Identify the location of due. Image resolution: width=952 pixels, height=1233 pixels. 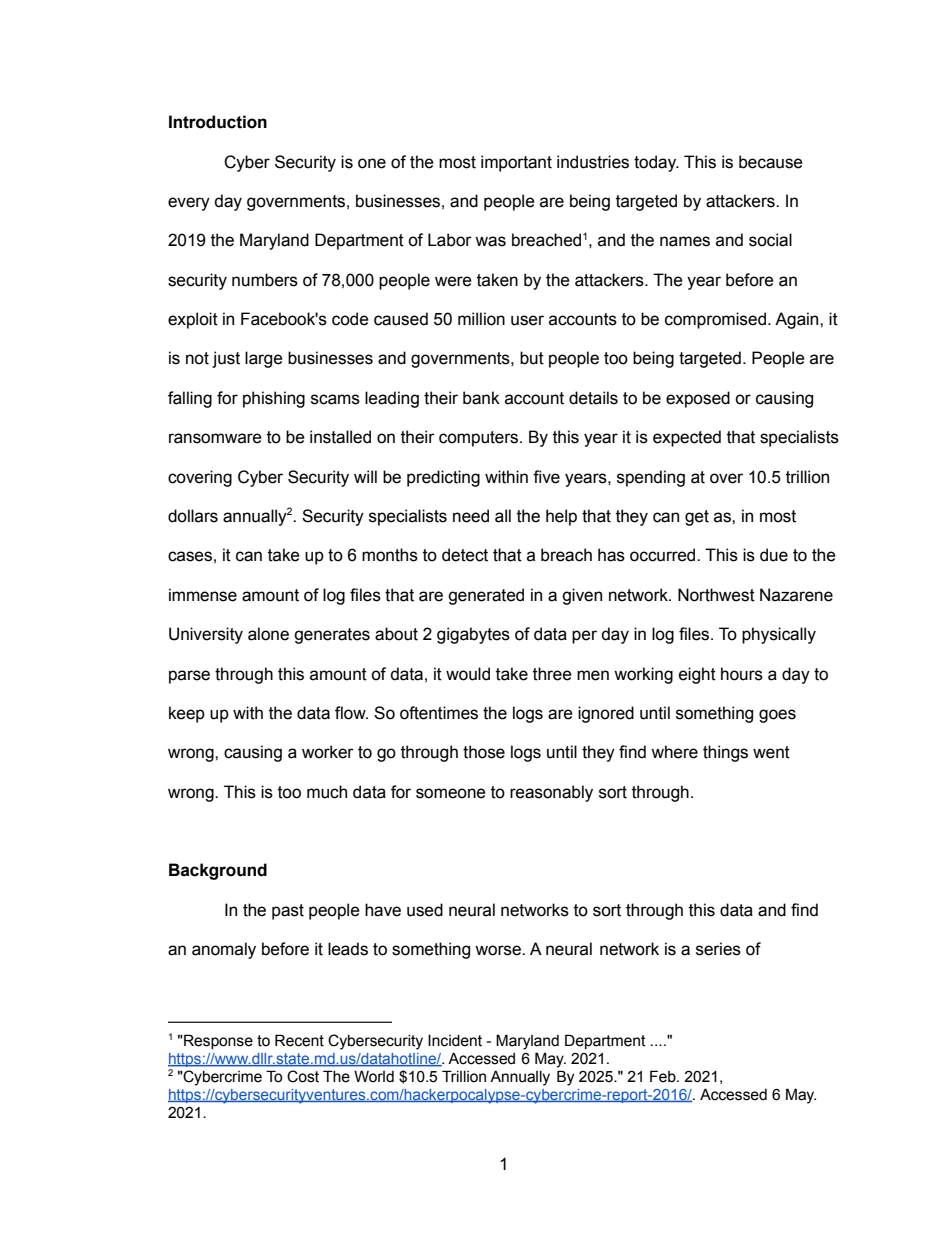
(774, 555).
